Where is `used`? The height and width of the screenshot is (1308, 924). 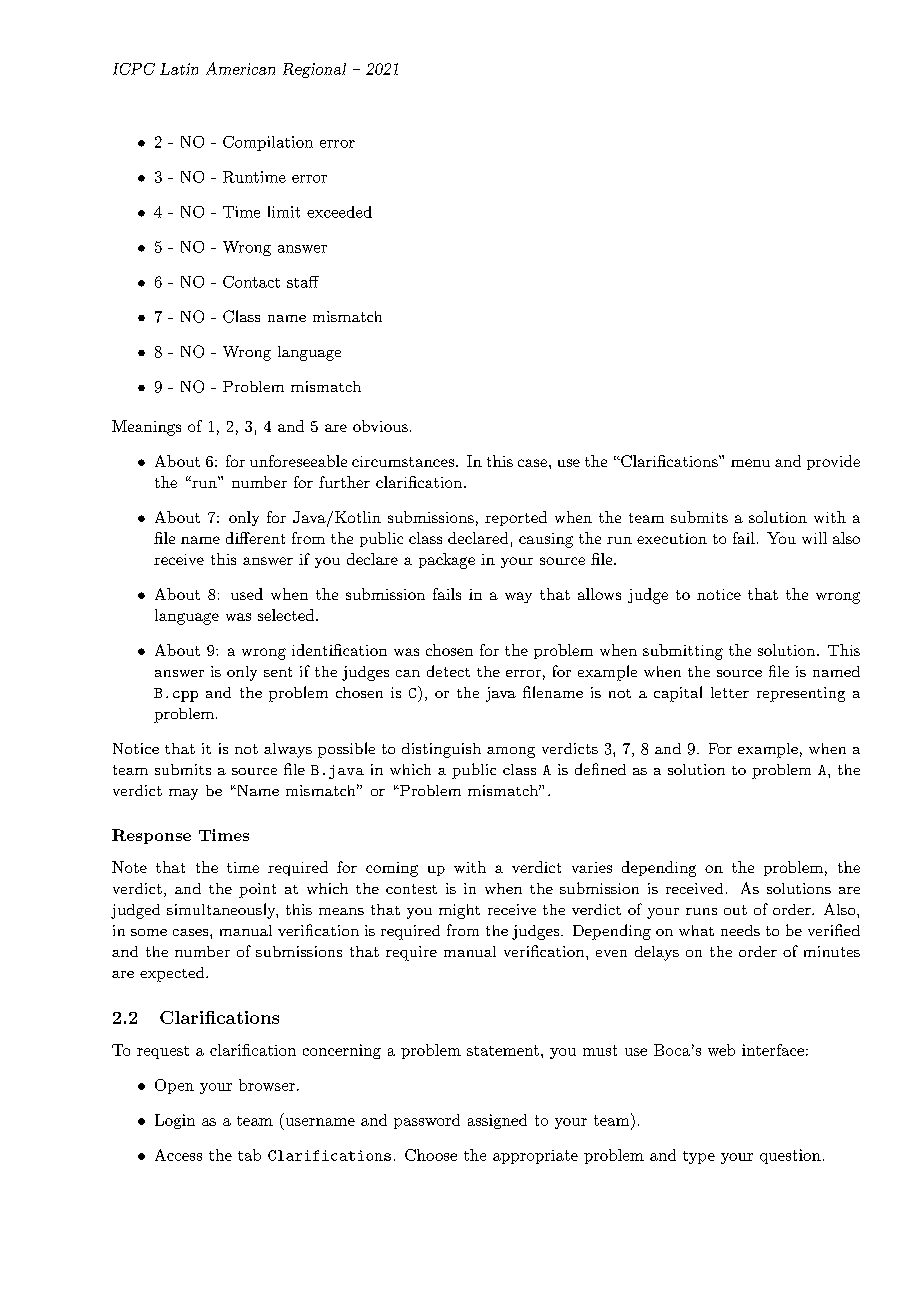 used is located at coordinates (247, 594).
